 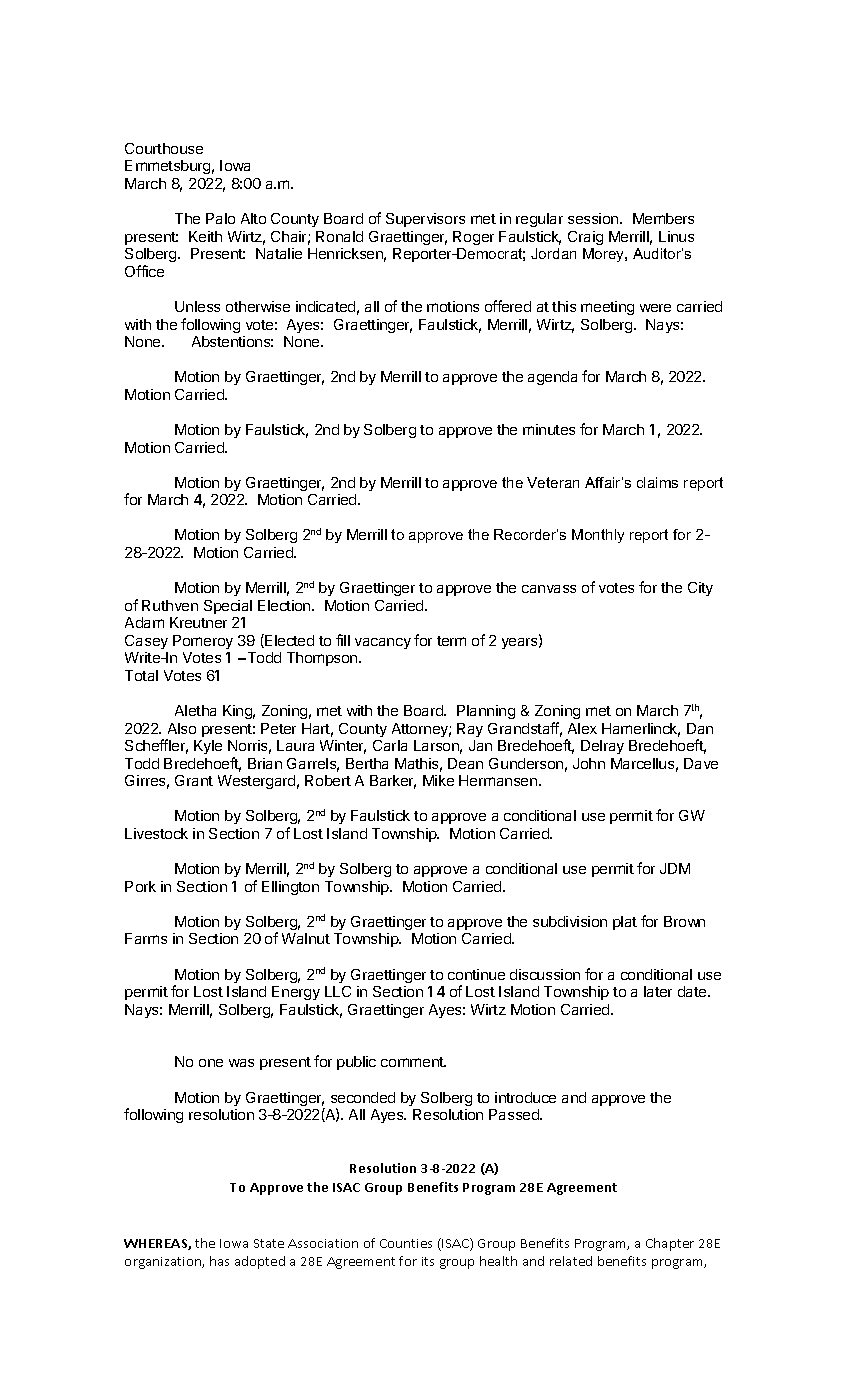 I want to click on Chapter, so click(x=670, y=1244).
